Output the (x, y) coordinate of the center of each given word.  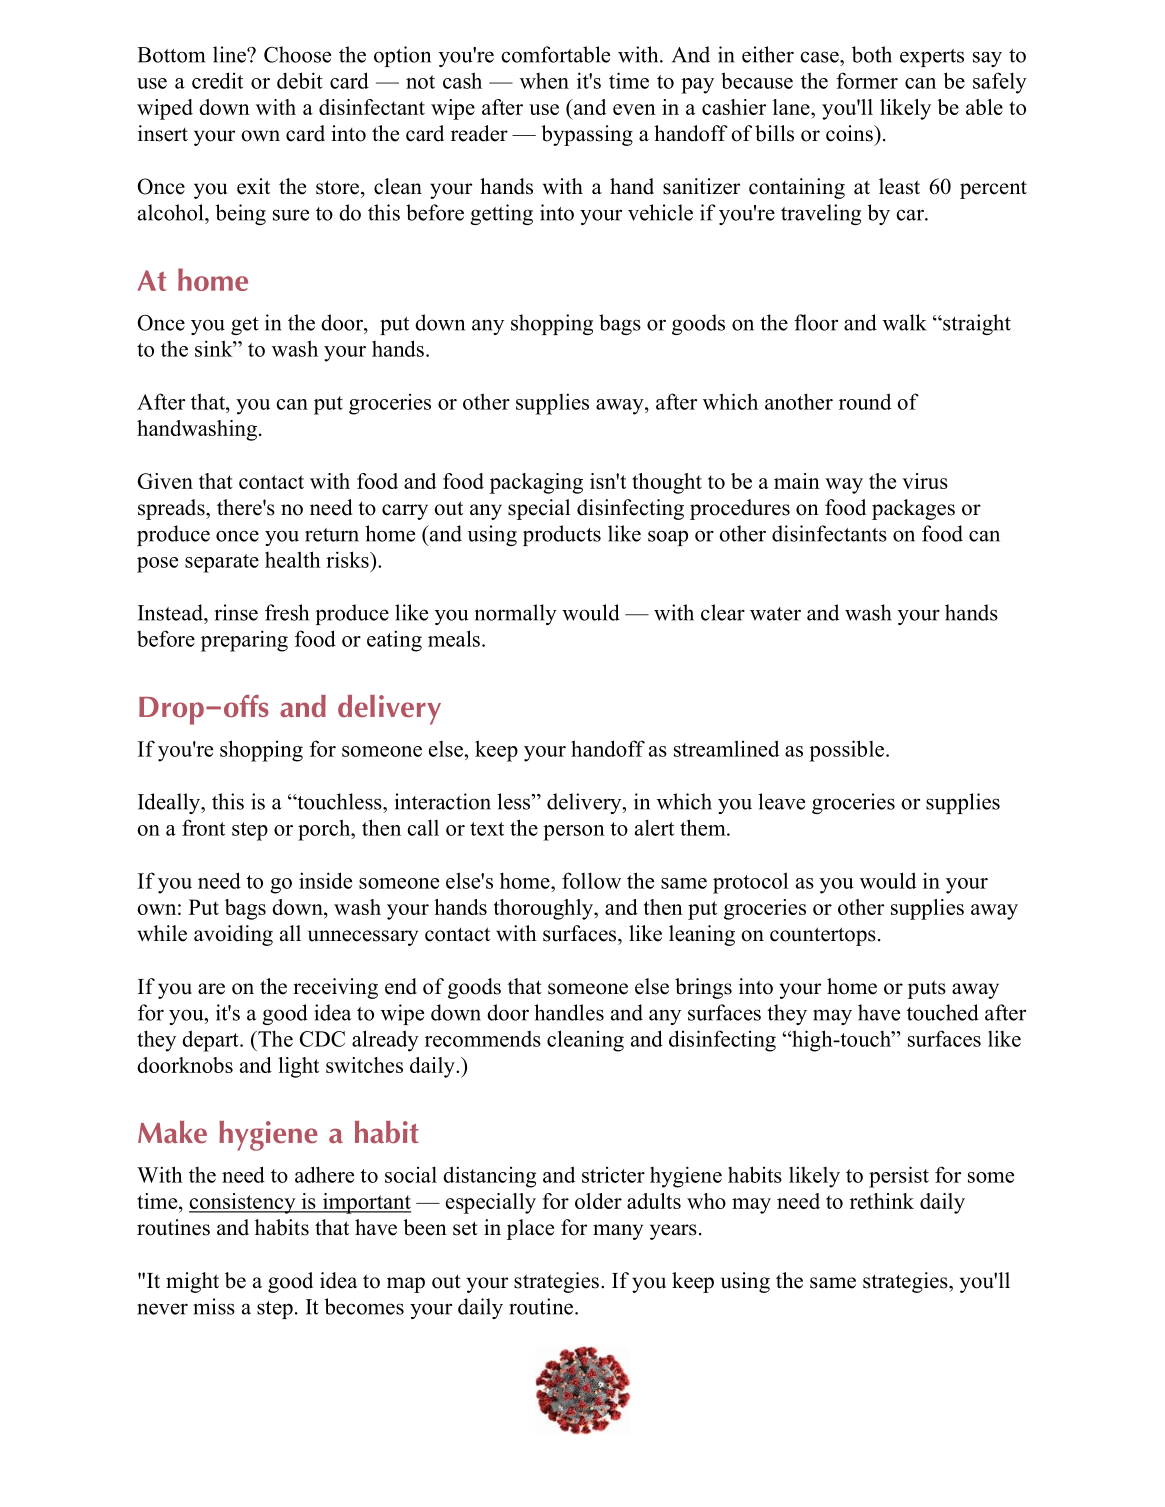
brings (703, 988)
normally (515, 614)
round (865, 401)
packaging (536, 483)
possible (848, 751)
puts (927, 989)
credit (217, 80)
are (211, 989)
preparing (244, 641)
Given (165, 481)
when (544, 81)
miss (214, 1306)
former (867, 80)
